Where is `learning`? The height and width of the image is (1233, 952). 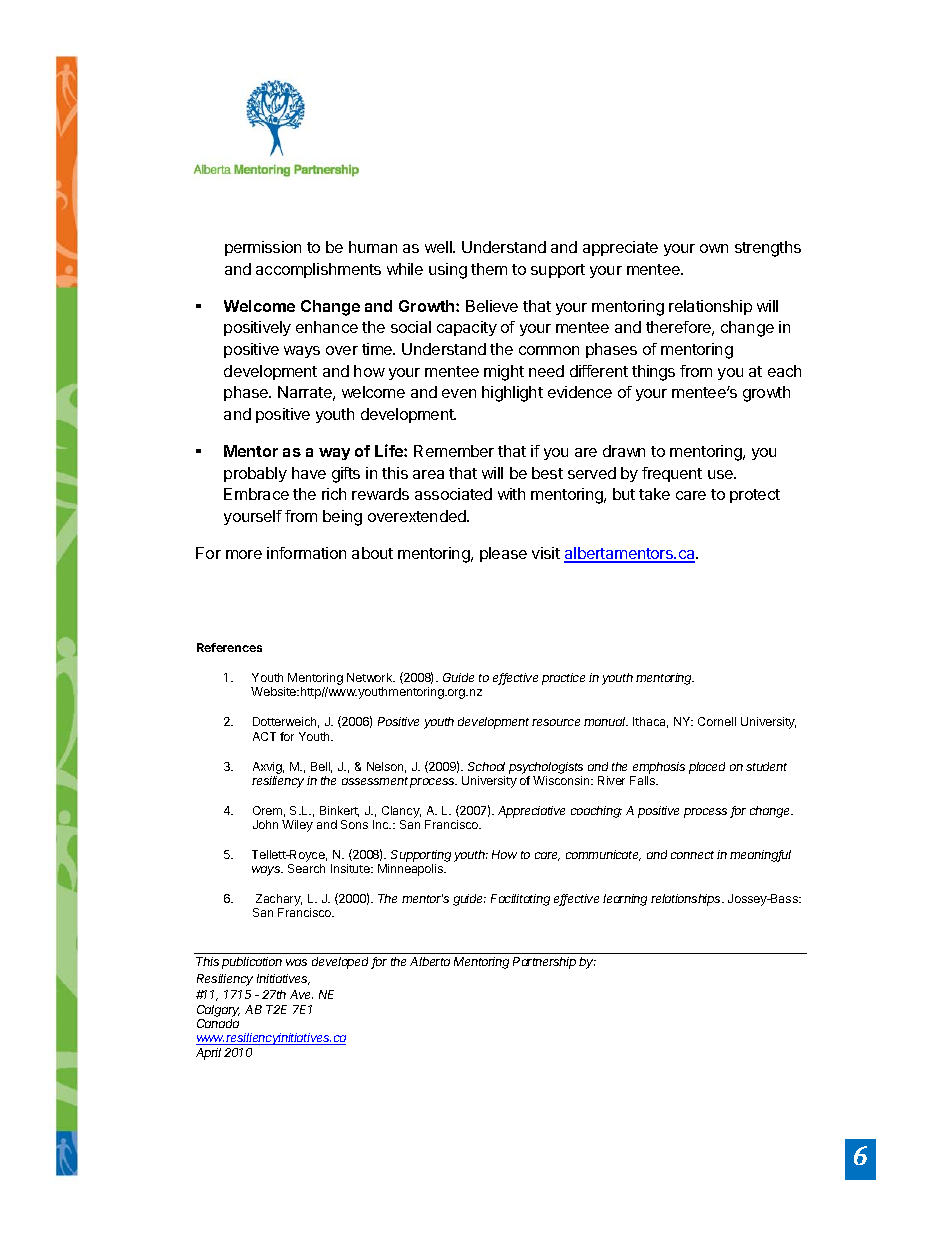 learning is located at coordinates (625, 900).
